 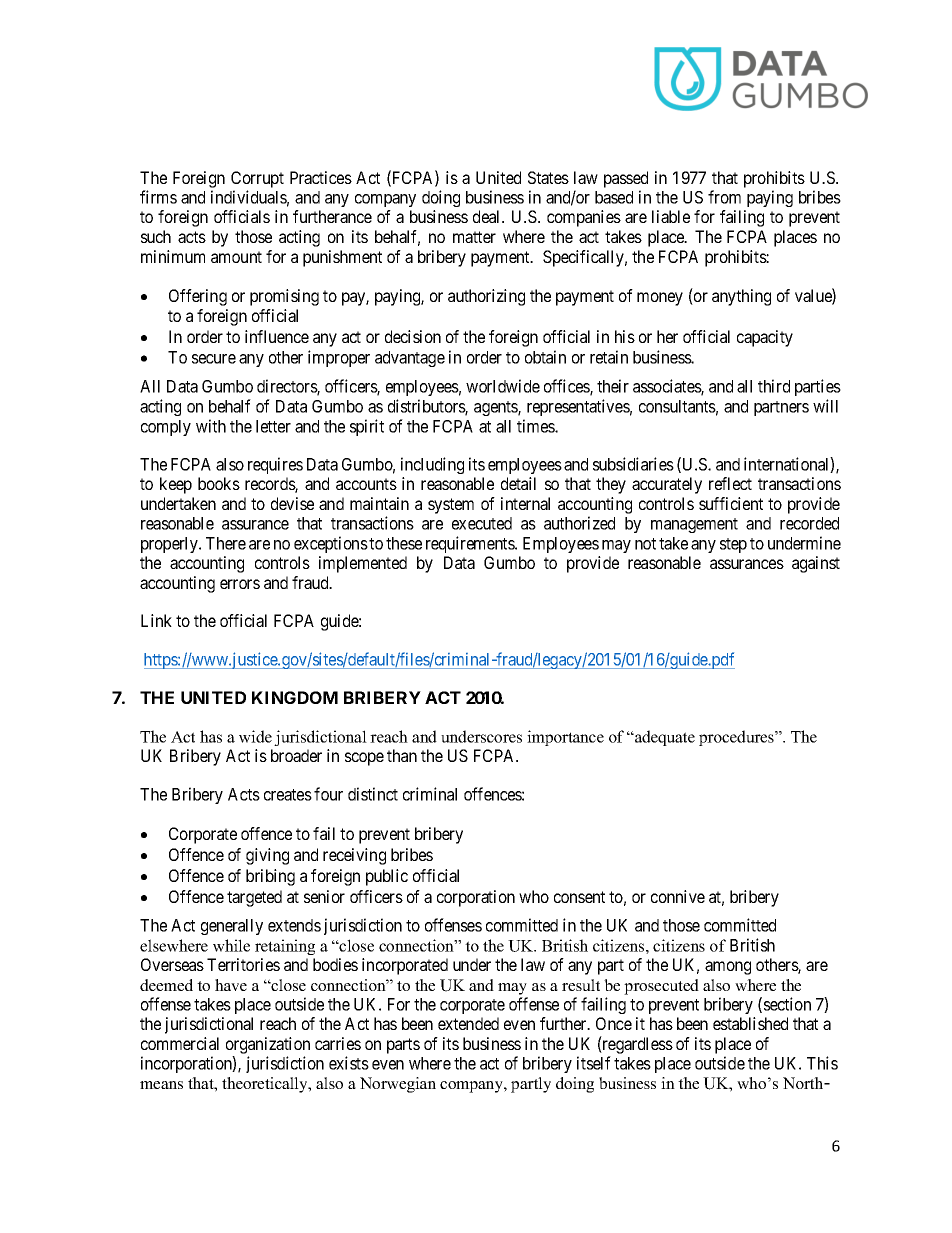 What do you see at coordinates (816, 564) in the image?
I see `against` at bounding box center [816, 564].
